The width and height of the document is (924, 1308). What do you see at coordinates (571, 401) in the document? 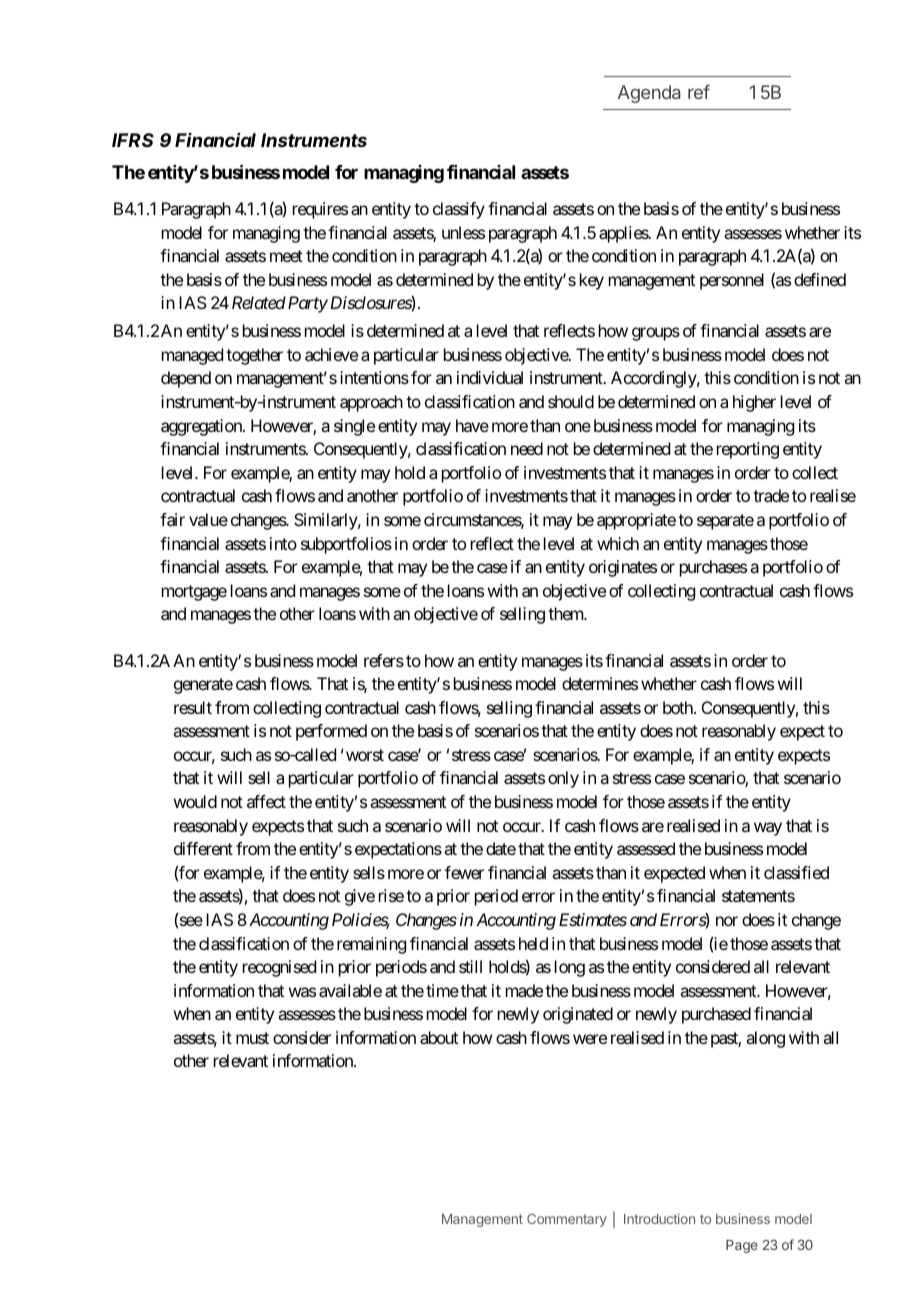
I see `should` at bounding box center [571, 401].
